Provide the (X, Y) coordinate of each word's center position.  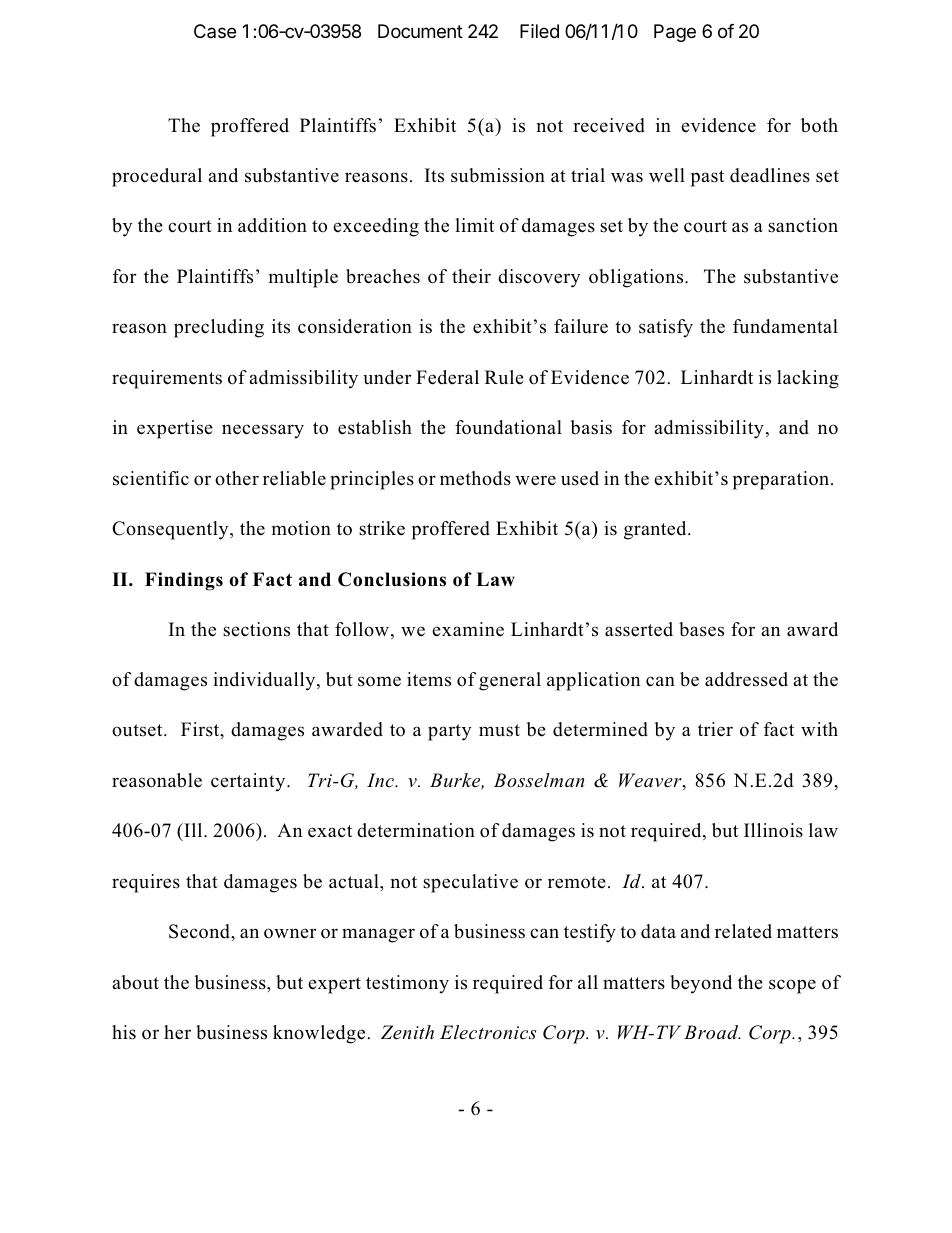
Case (215, 31)
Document (420, 31)
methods (475, 478)
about (136, 982)
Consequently (171, 530)
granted (656, 530)
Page (675, 33)
